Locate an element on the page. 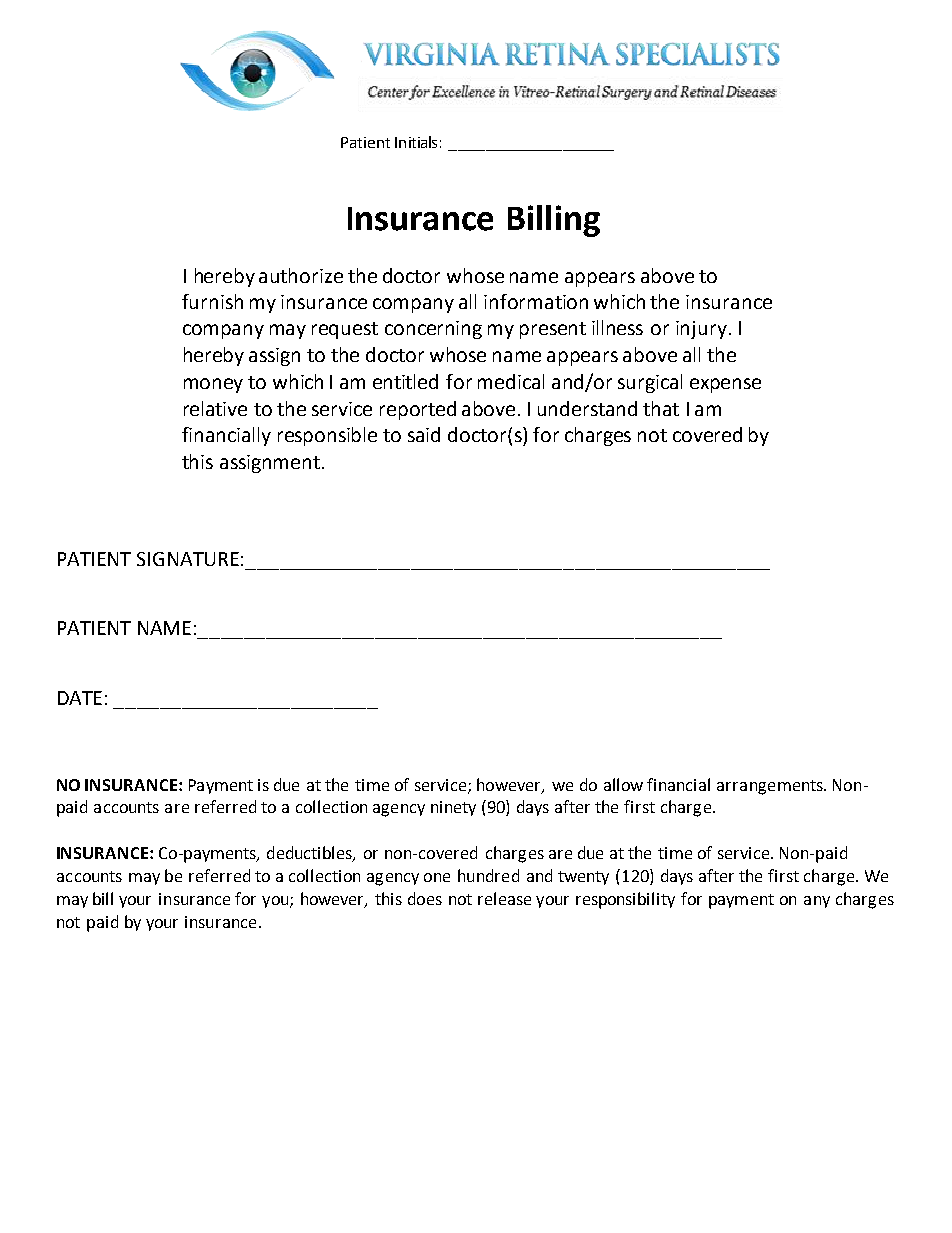 The image size is (952, 1233). hundred is located at coordinates (488, 875).
